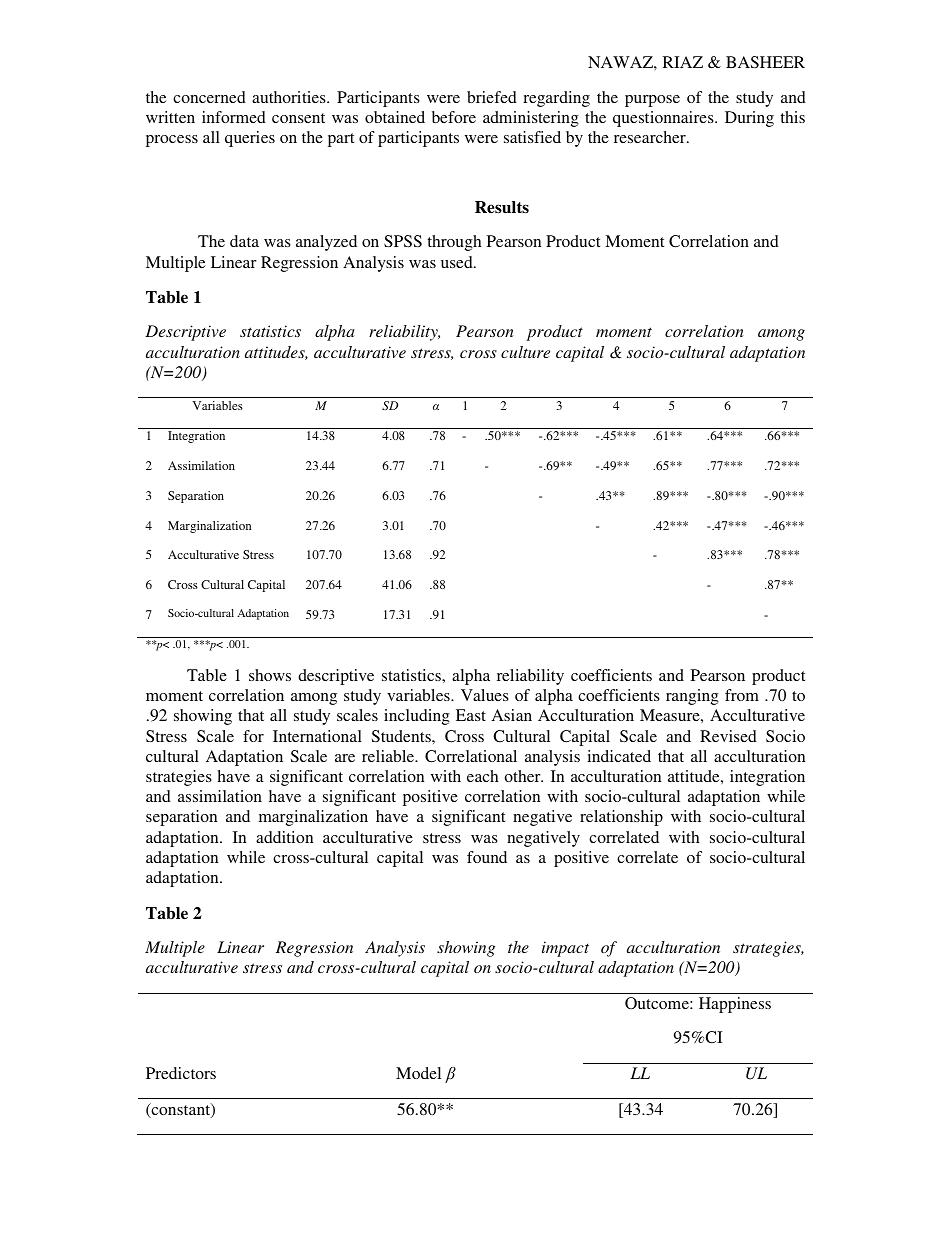 The image size is (952, 1233). What do you see at coordinates (692, 697) in the screenshot?
I see `ranging` at bounding box center [692, 697].
